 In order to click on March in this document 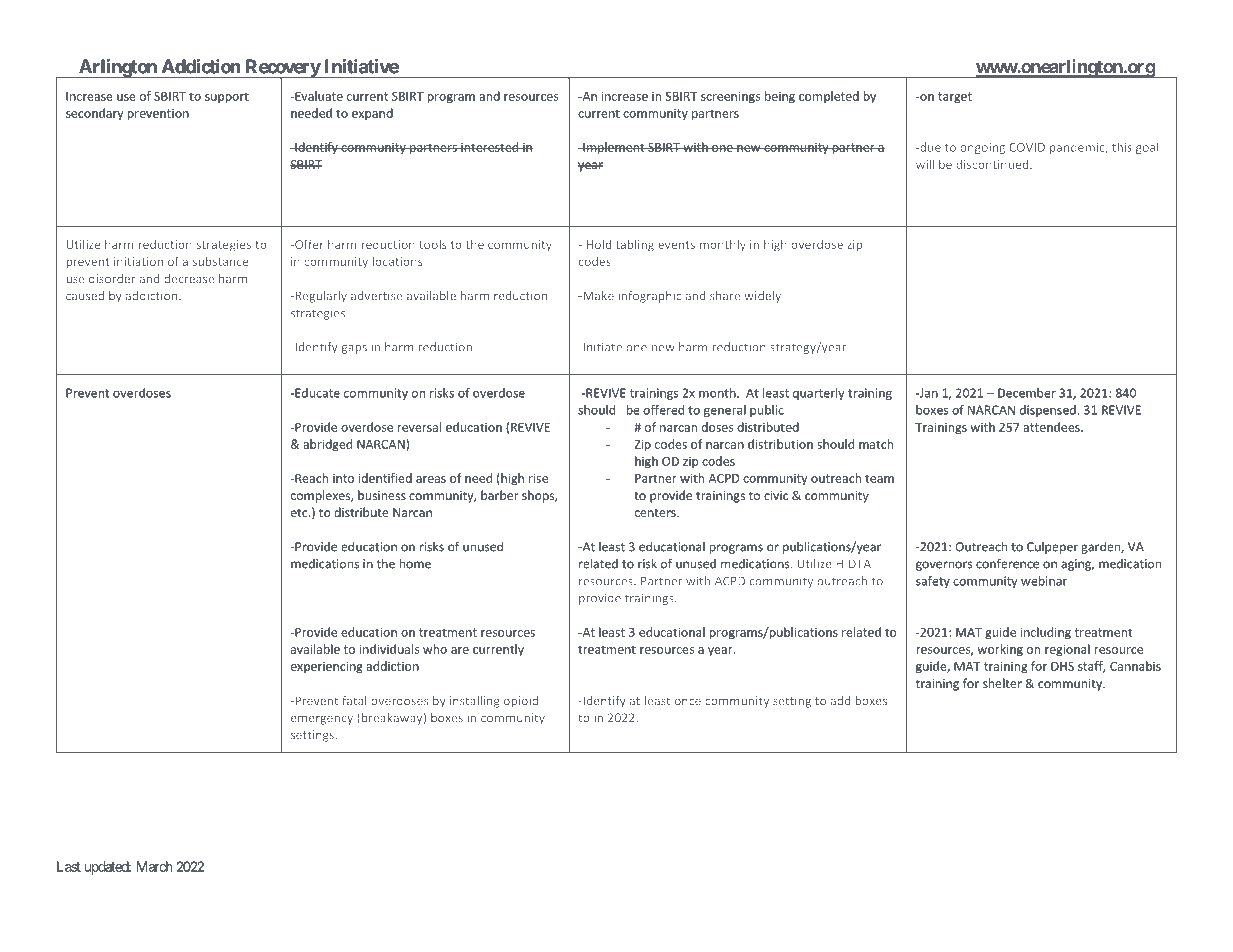, I will do `click(155, 866)`.
